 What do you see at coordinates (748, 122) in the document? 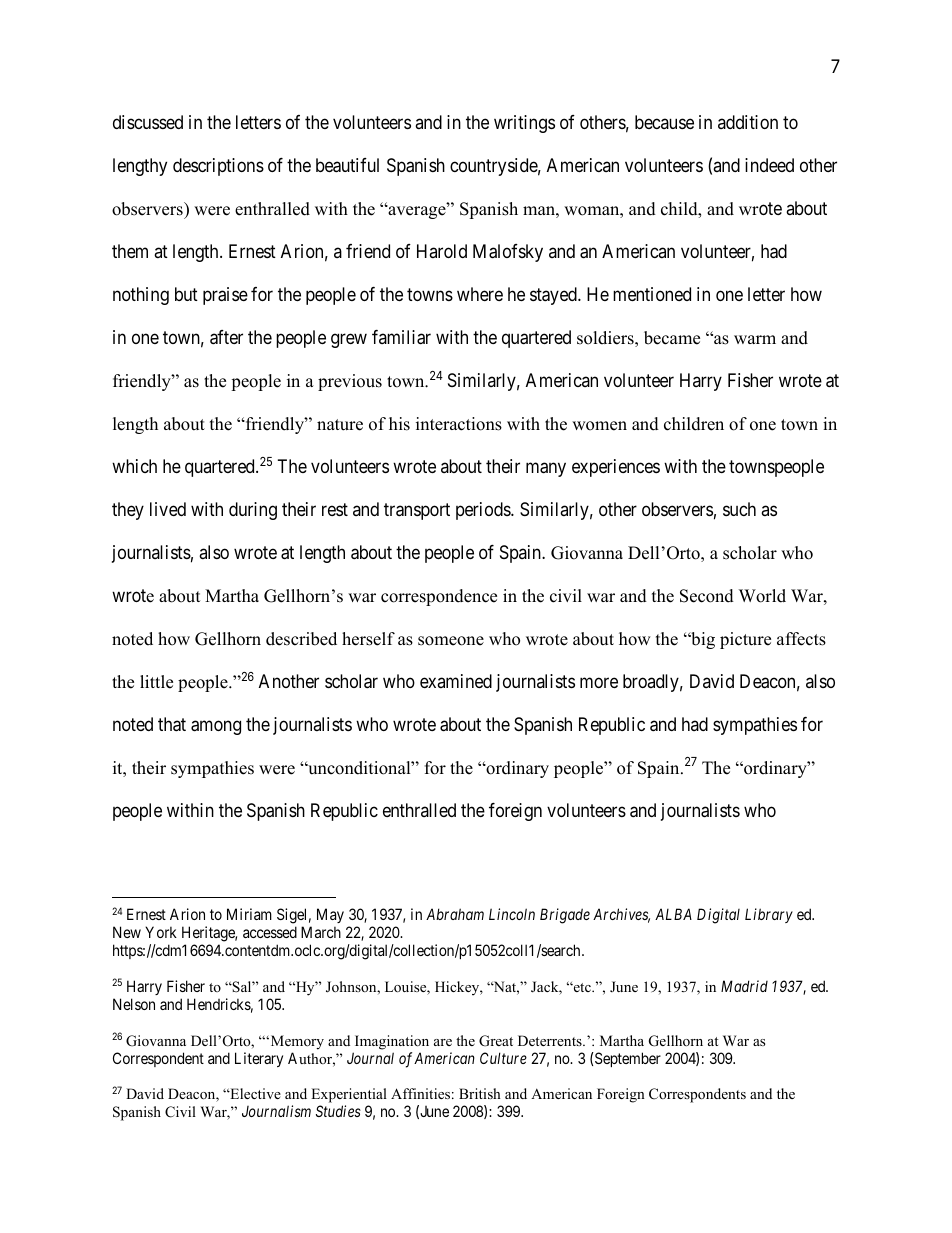
I see `addition` at bounding box center [748, 122].
